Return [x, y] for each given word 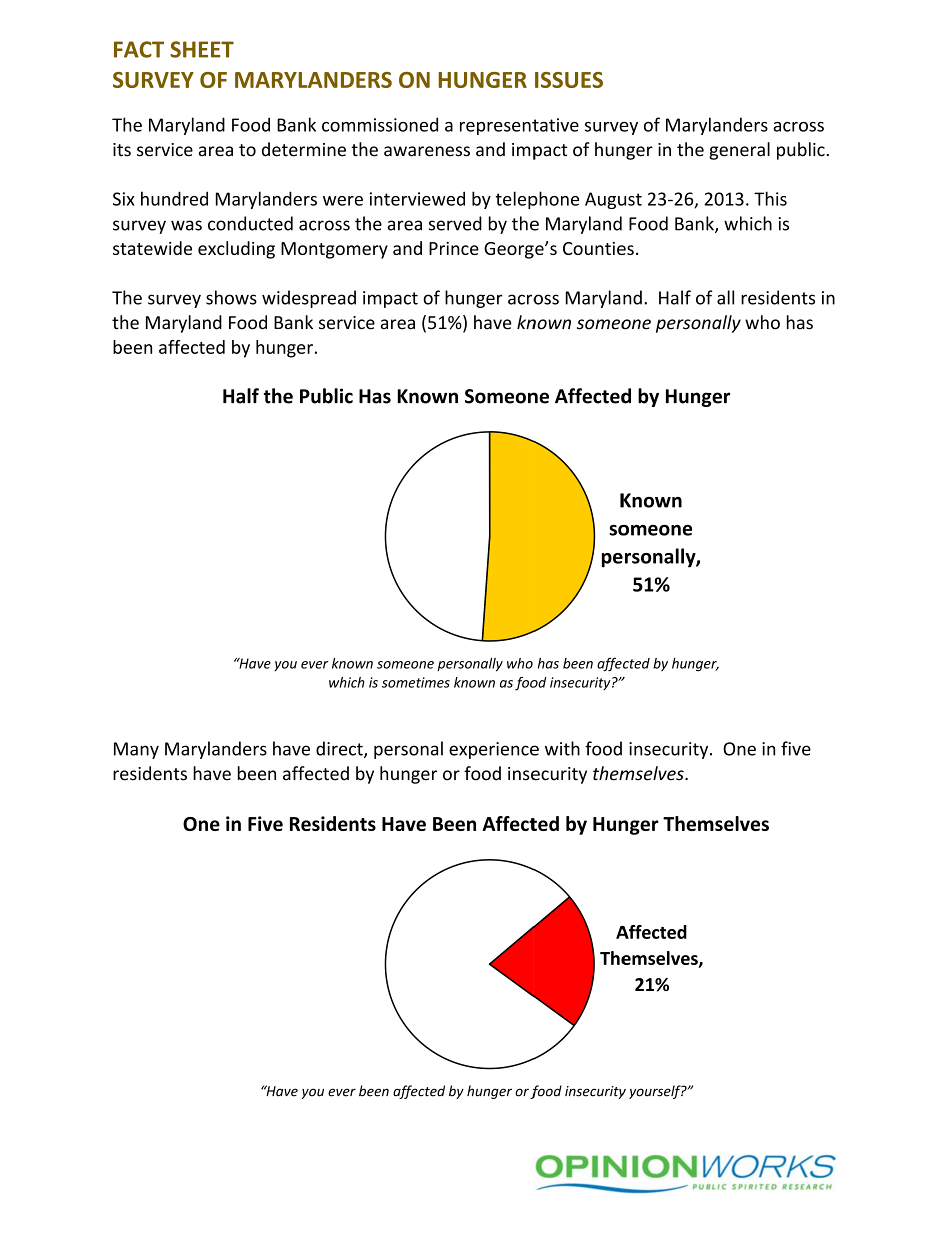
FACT [139, 49]
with [562, 748]
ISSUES [569, 80]
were [343, 201]
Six [124, 199]
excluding [236, 250]
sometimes [416, 682]
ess [457, 151]
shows [231, 297]
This [770, 198]
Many [136, 750]
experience [494, 750]
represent [499, 127]
